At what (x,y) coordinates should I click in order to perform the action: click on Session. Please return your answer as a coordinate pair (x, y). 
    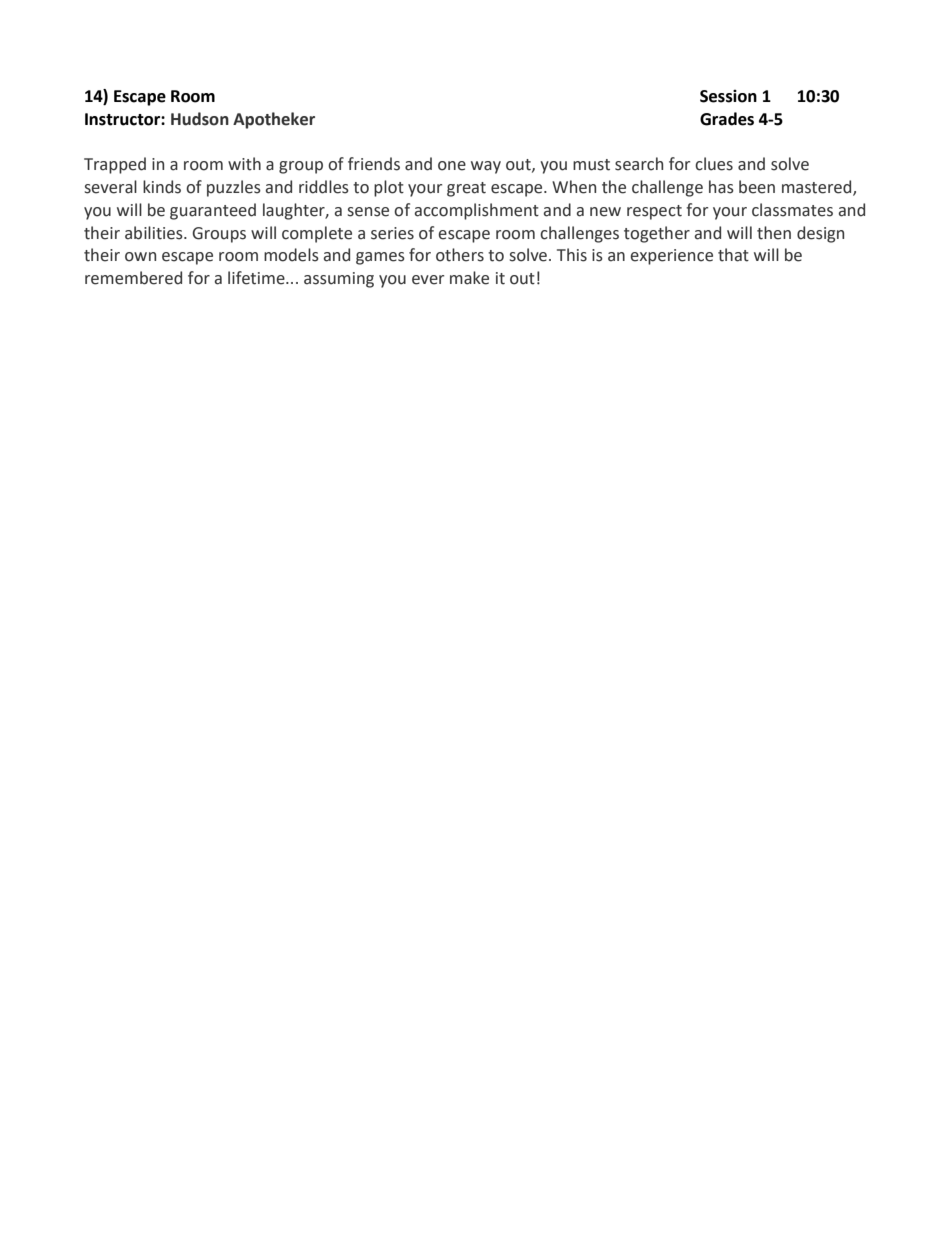
    Looking at the image, I should click on (728, 96).
